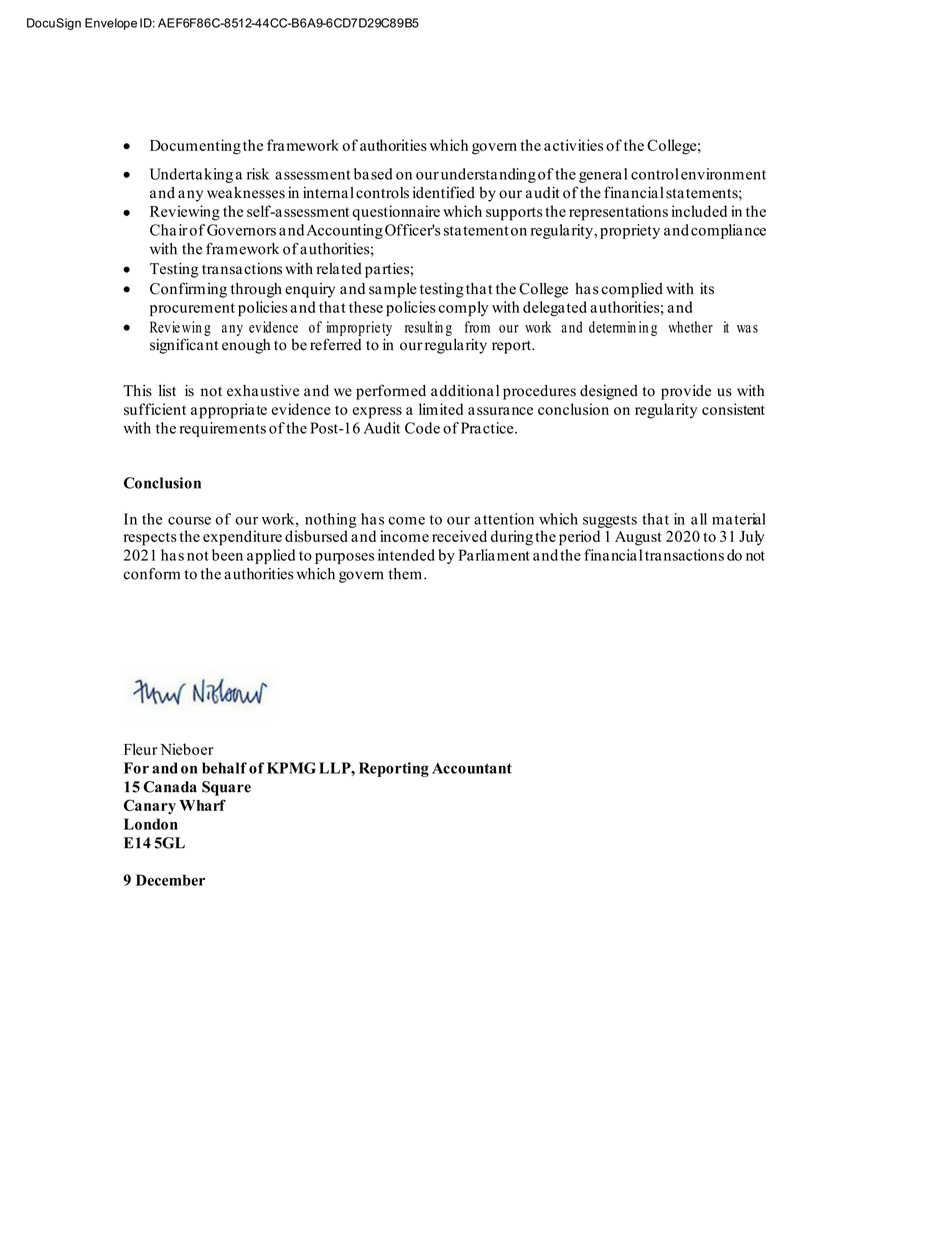 The height and width of the screenshot is (1233, 952). What do you see at coordinates (459, 536) in the screenshot?
I see `received` at bounding box center [459, 536].
